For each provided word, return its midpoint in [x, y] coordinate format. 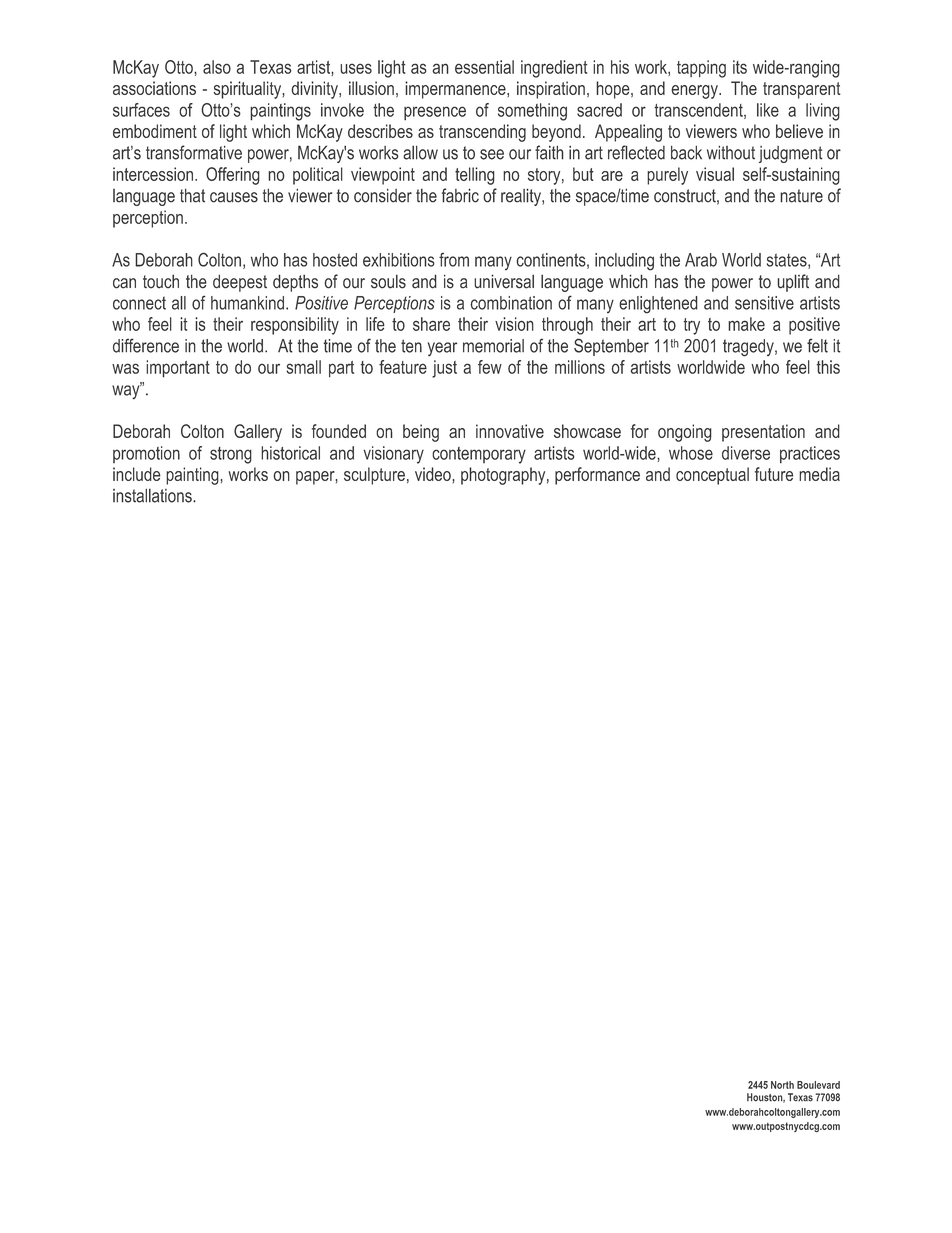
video [433, 474]
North [782, 1085]
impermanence [456, 90]
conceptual [712, 476]
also [217, 67]
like [768, 110]
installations [153, 495]
